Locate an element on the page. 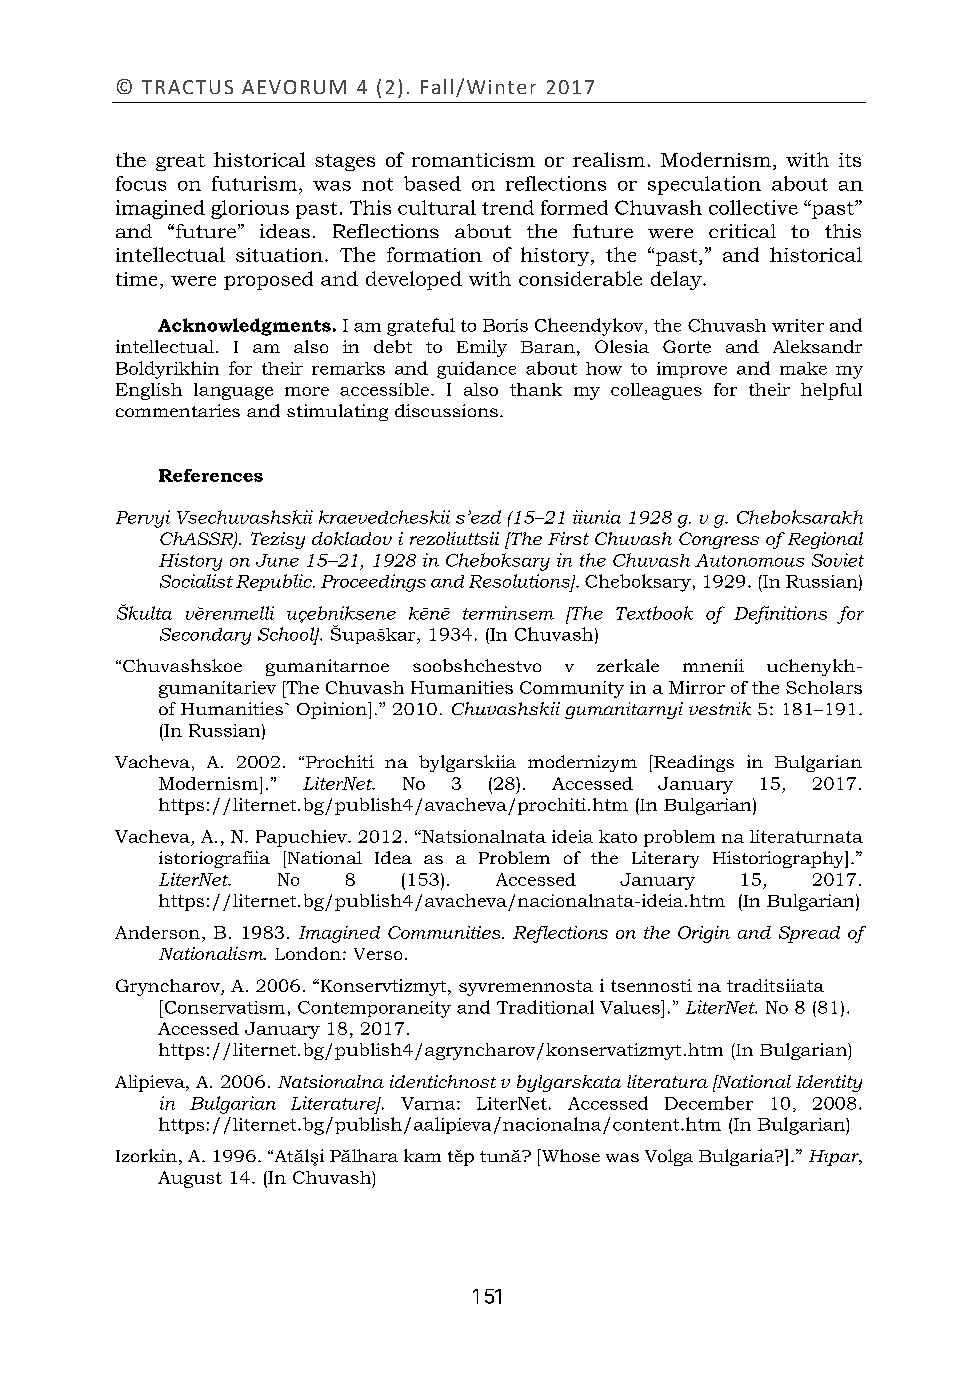 The width and height of the image is (978, 1381). August is located at coordinates (190, 1179).
